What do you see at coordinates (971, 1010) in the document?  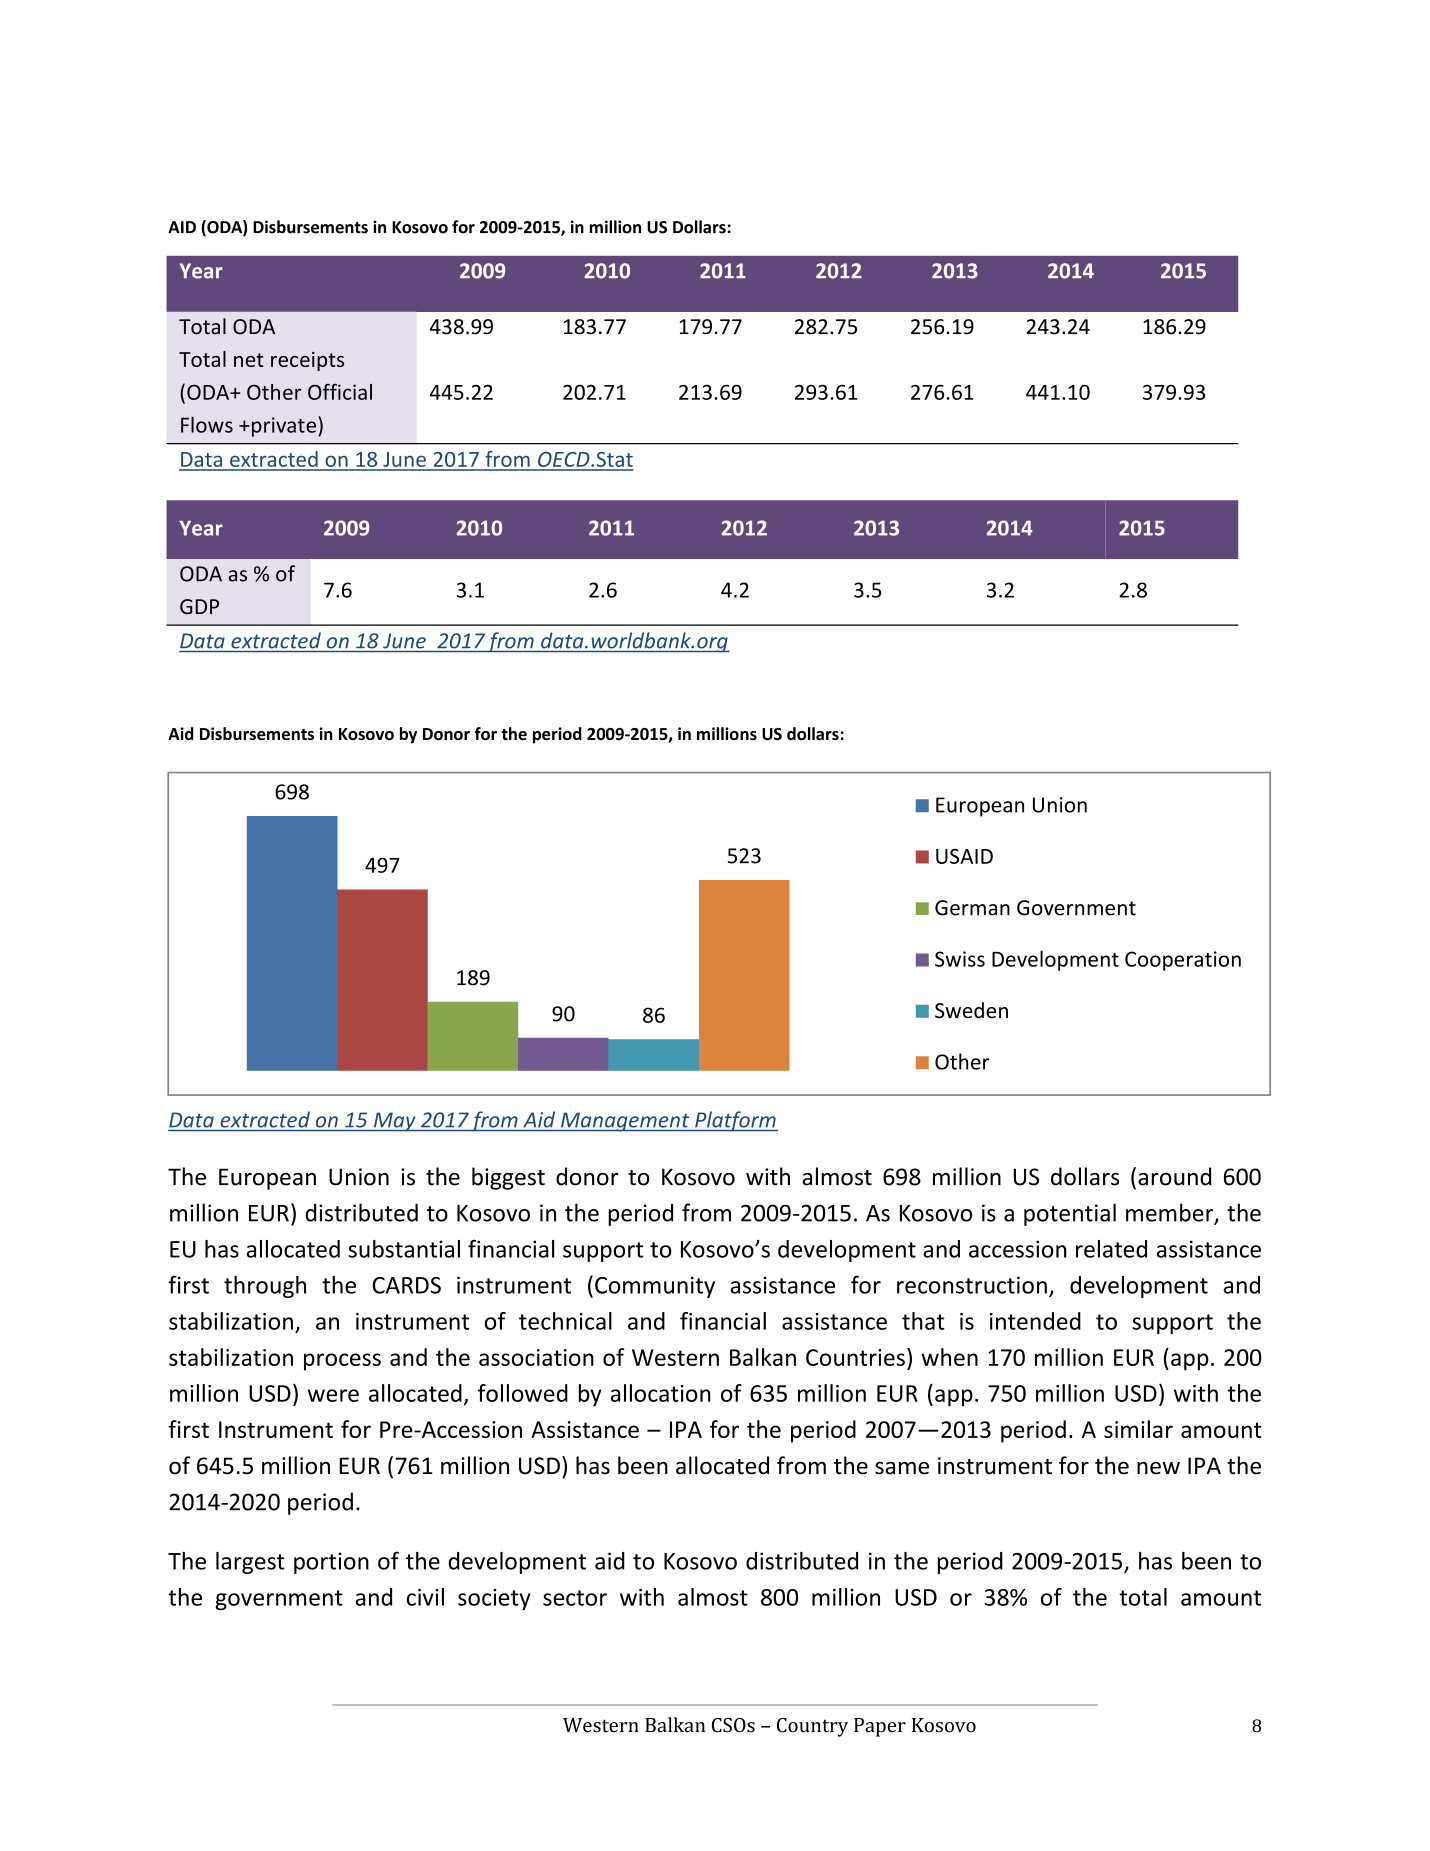 I see `Sweden` at bounding box center [971, 1010].
